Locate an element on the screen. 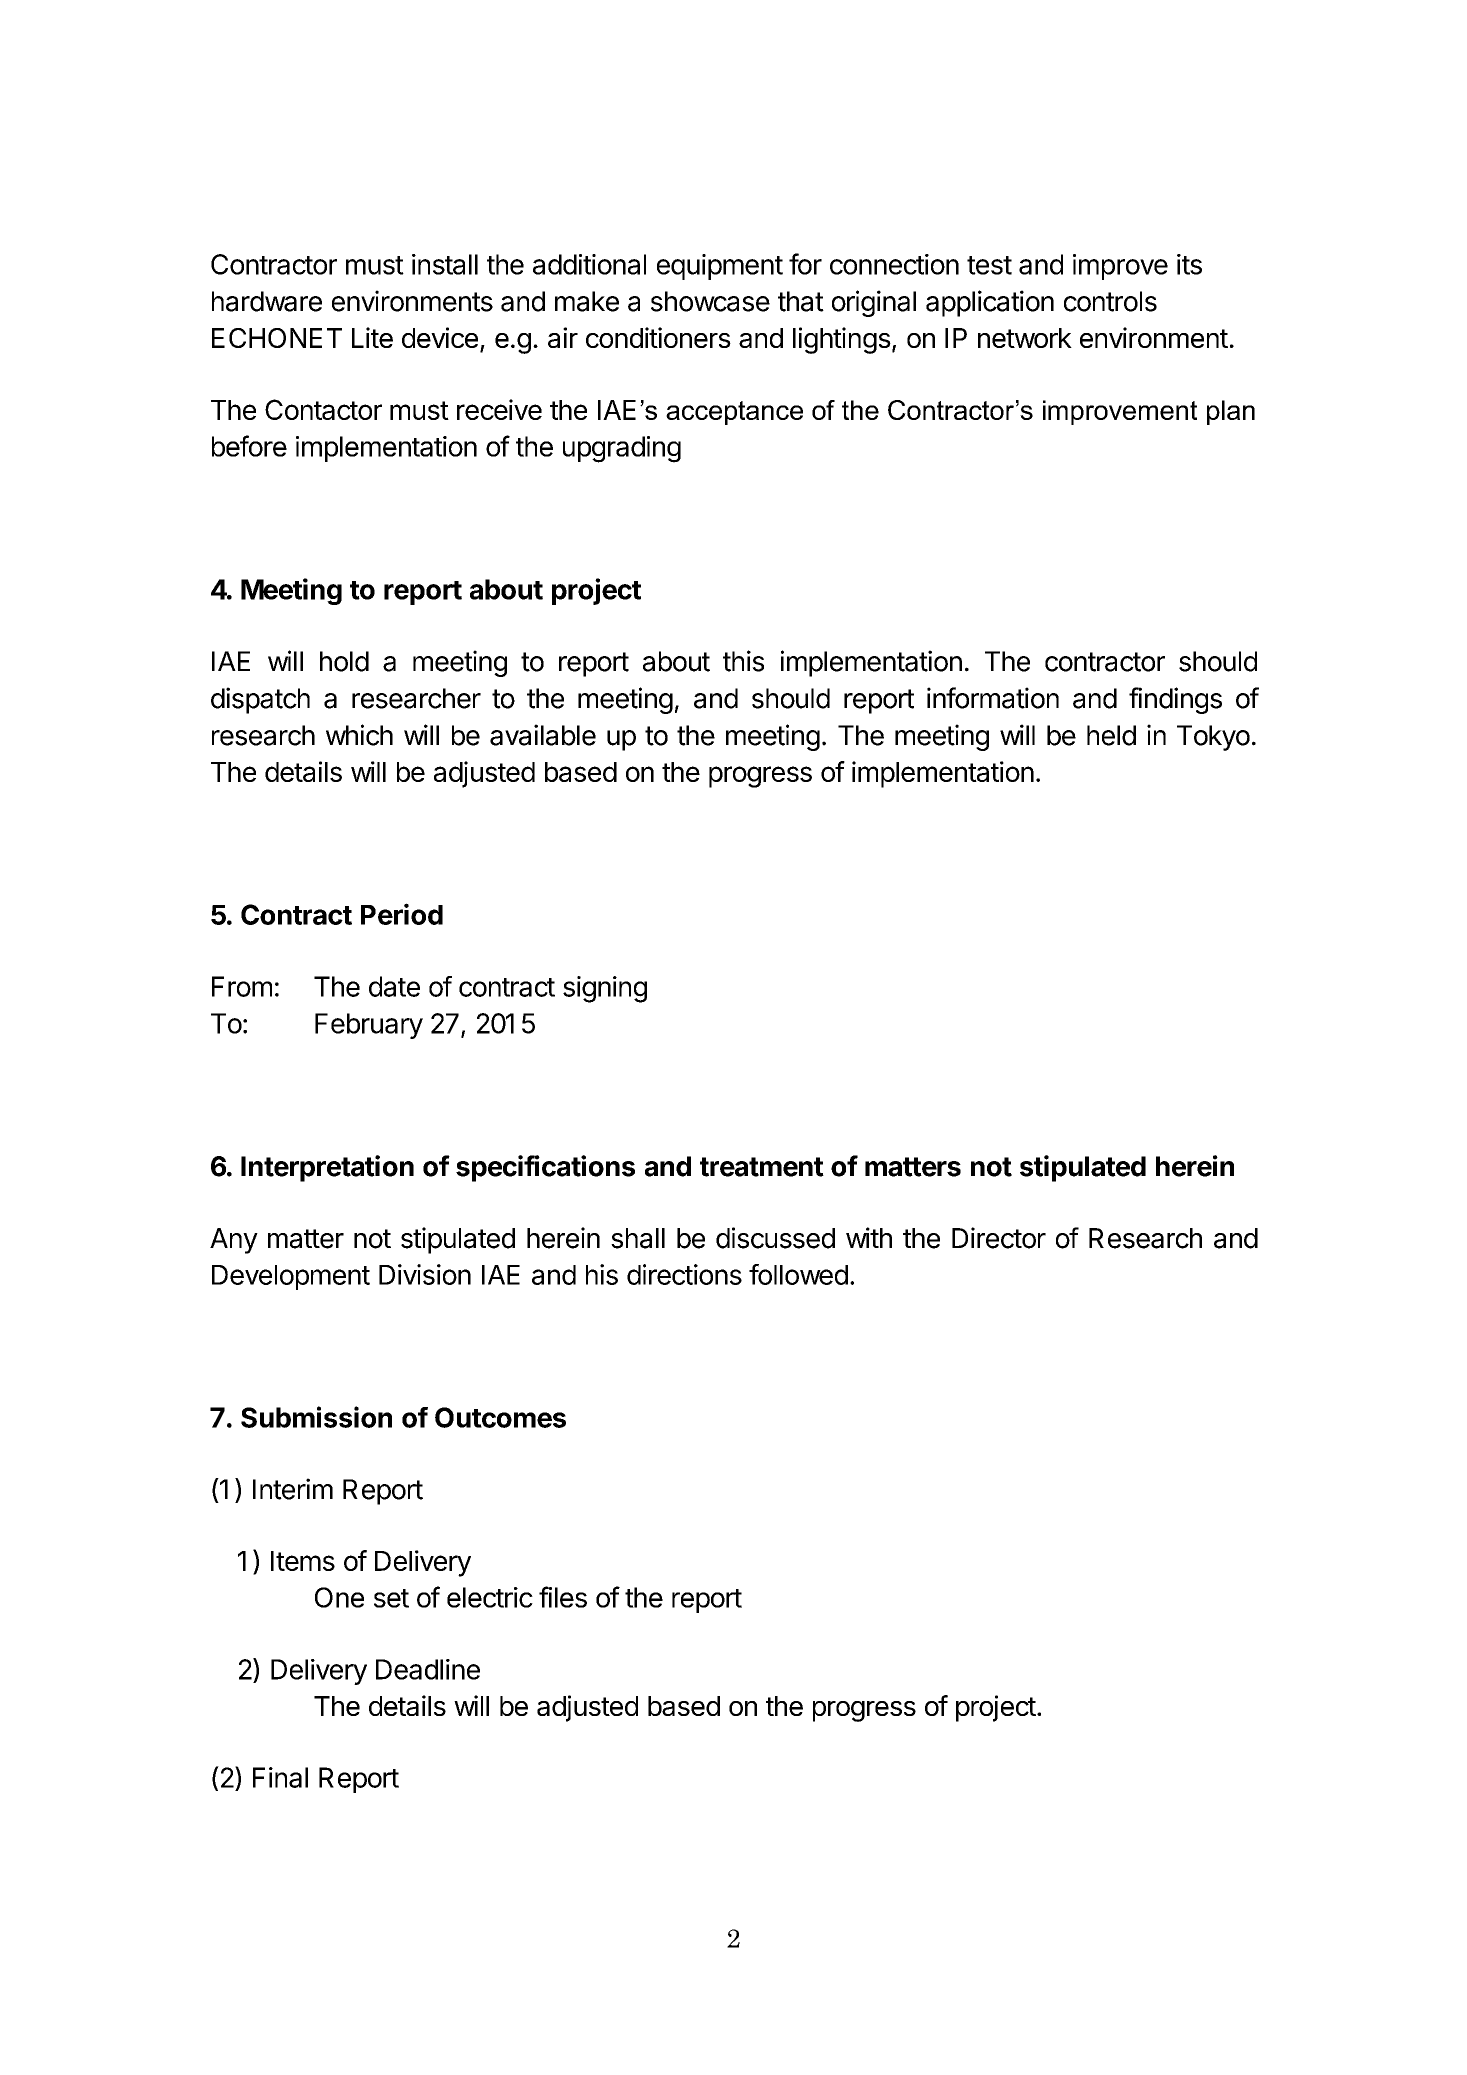 The height and width of the screenshot is (2075, 1467). directions is located at coordinates (684, 1274).
